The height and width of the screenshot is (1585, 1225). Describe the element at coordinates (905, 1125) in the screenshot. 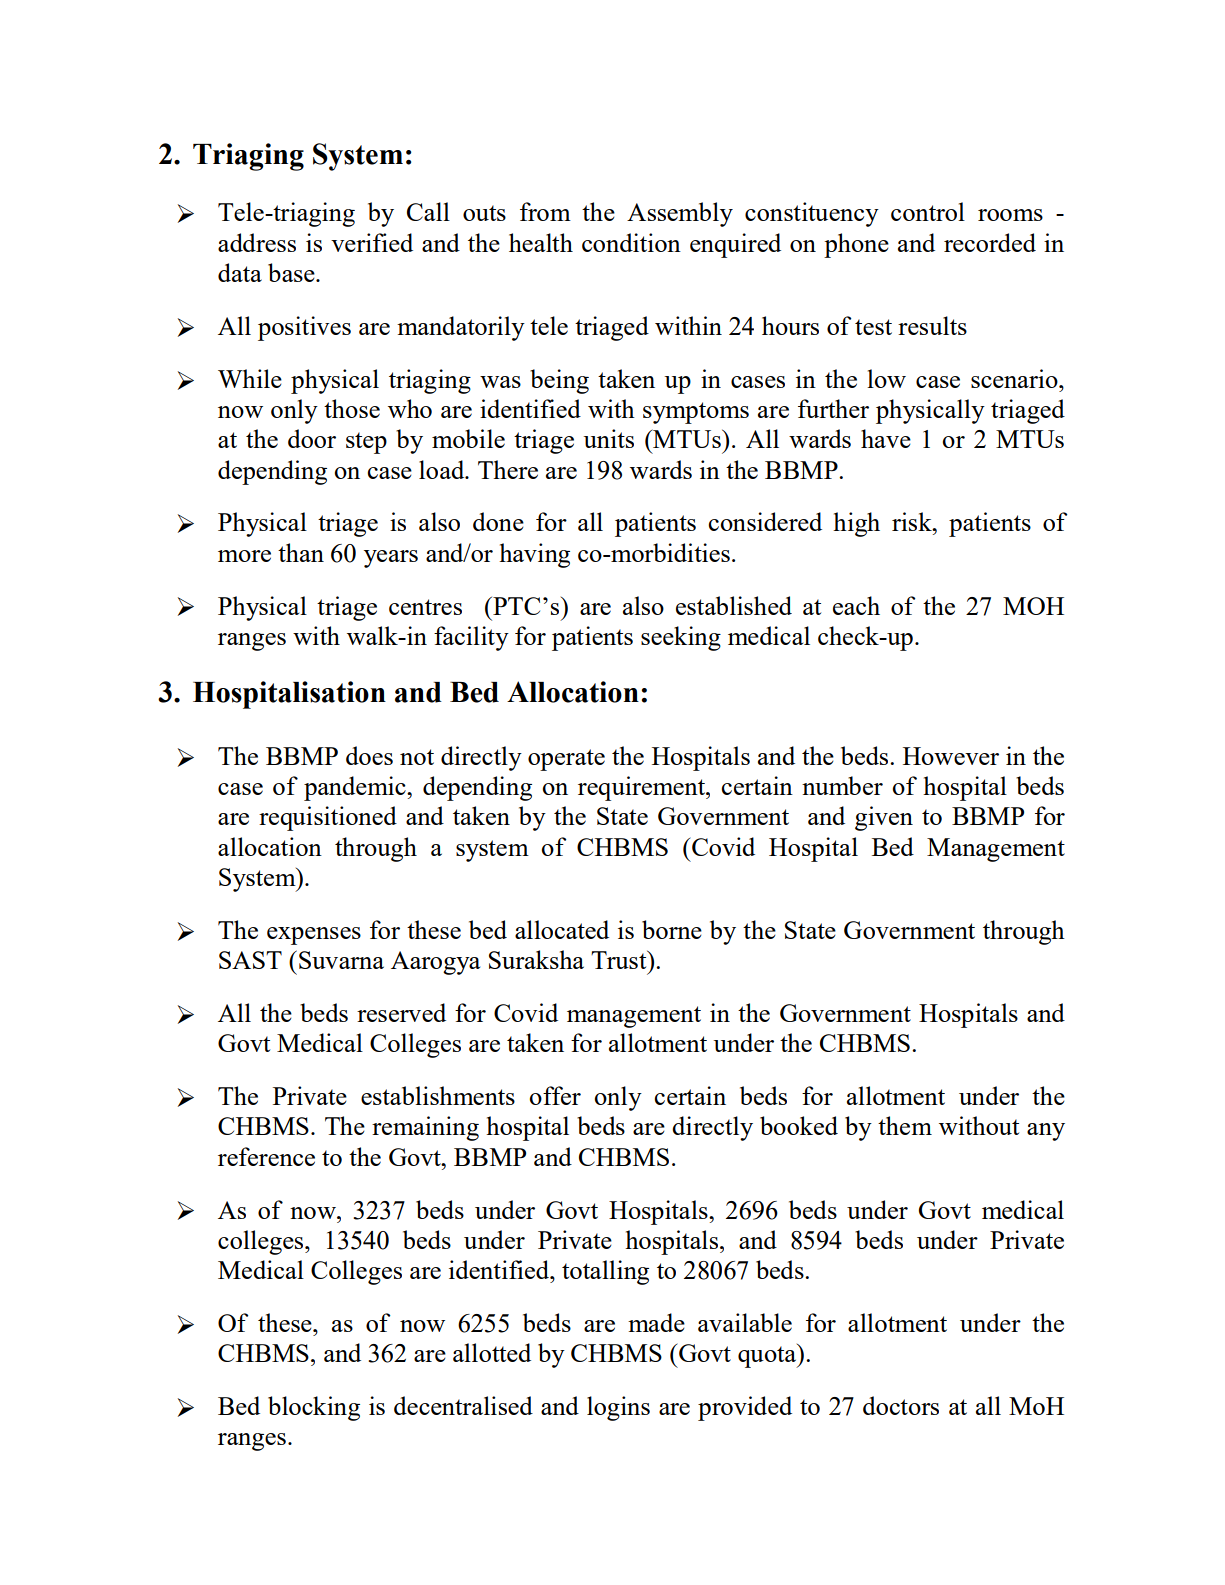

I see `them` at that location.
